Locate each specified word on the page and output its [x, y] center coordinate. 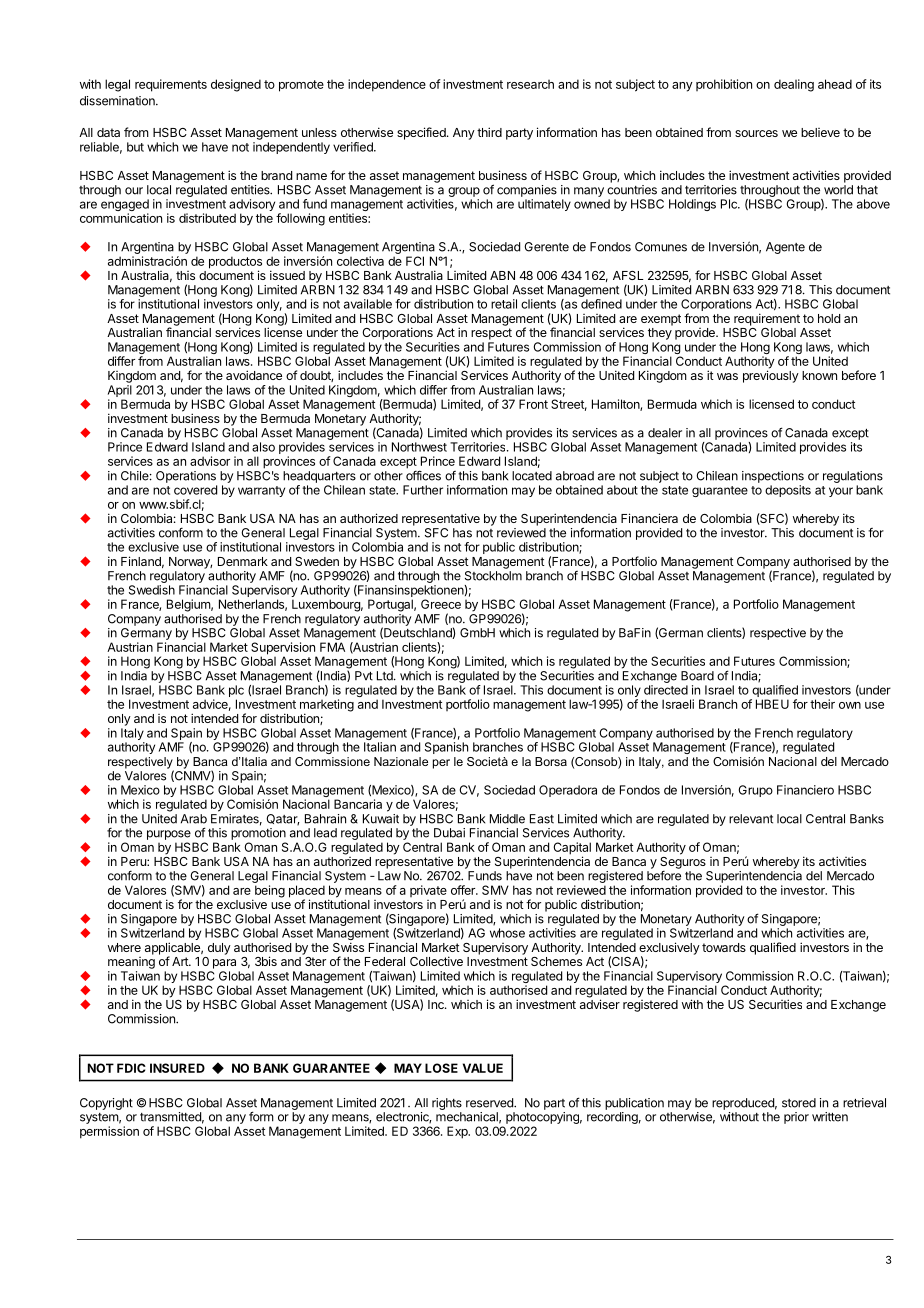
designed [236, 85]
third [489, 132]
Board [697, 676]
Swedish [152, 590]
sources [756, 133]
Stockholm [493, 576]
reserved [490, 1103]
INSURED [177, 1068]
